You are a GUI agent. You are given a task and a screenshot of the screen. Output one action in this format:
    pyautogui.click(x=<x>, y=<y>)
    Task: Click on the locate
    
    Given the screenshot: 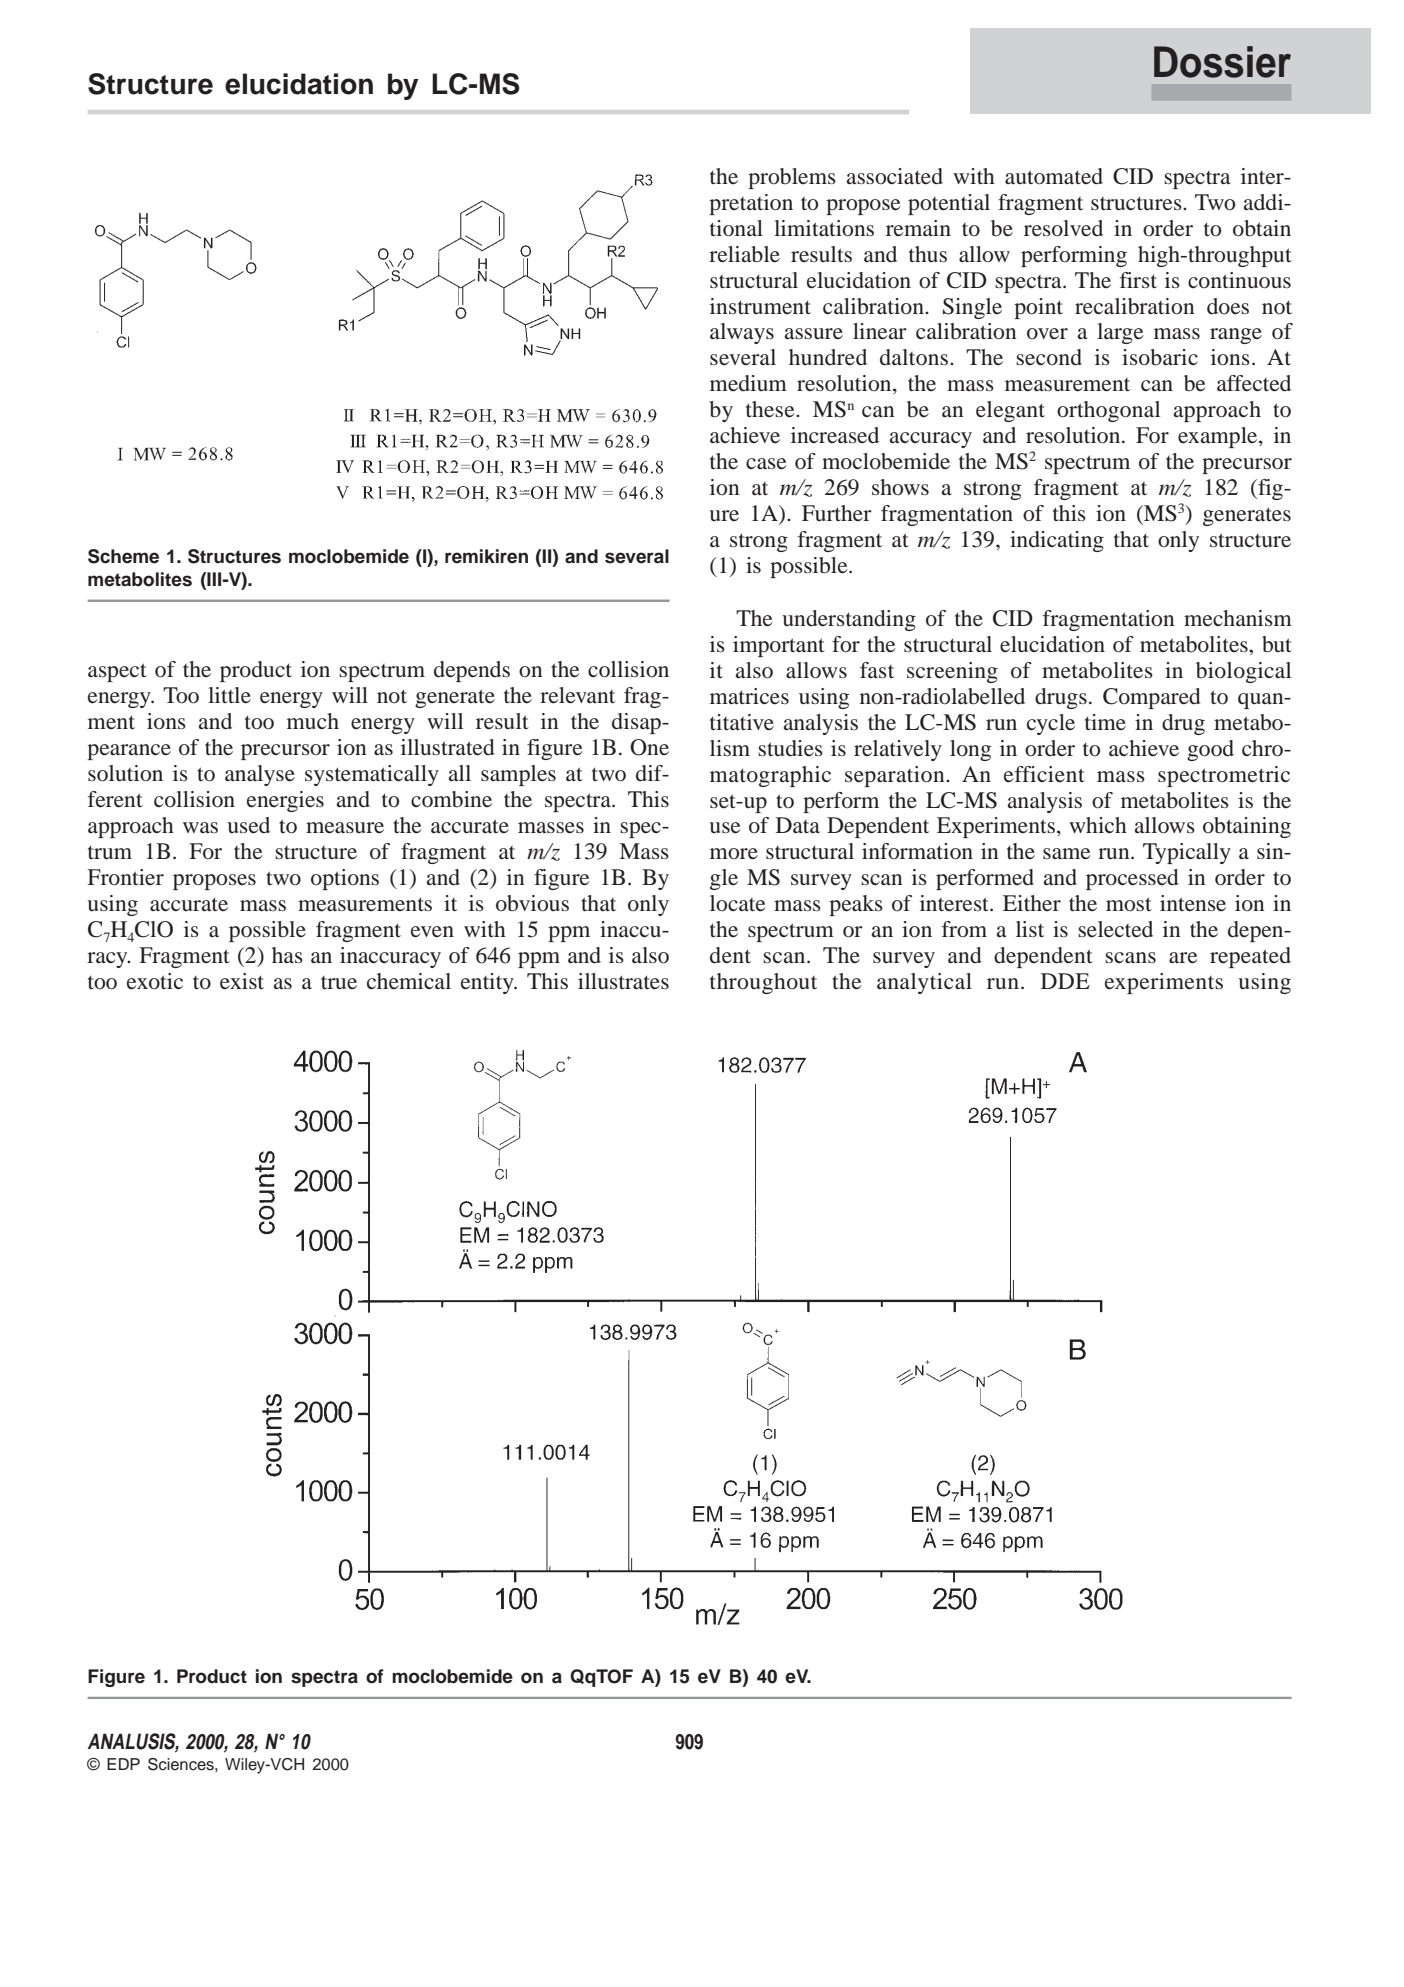 What is the action you would take?
    pyautogui.click(x=737, y=903)
